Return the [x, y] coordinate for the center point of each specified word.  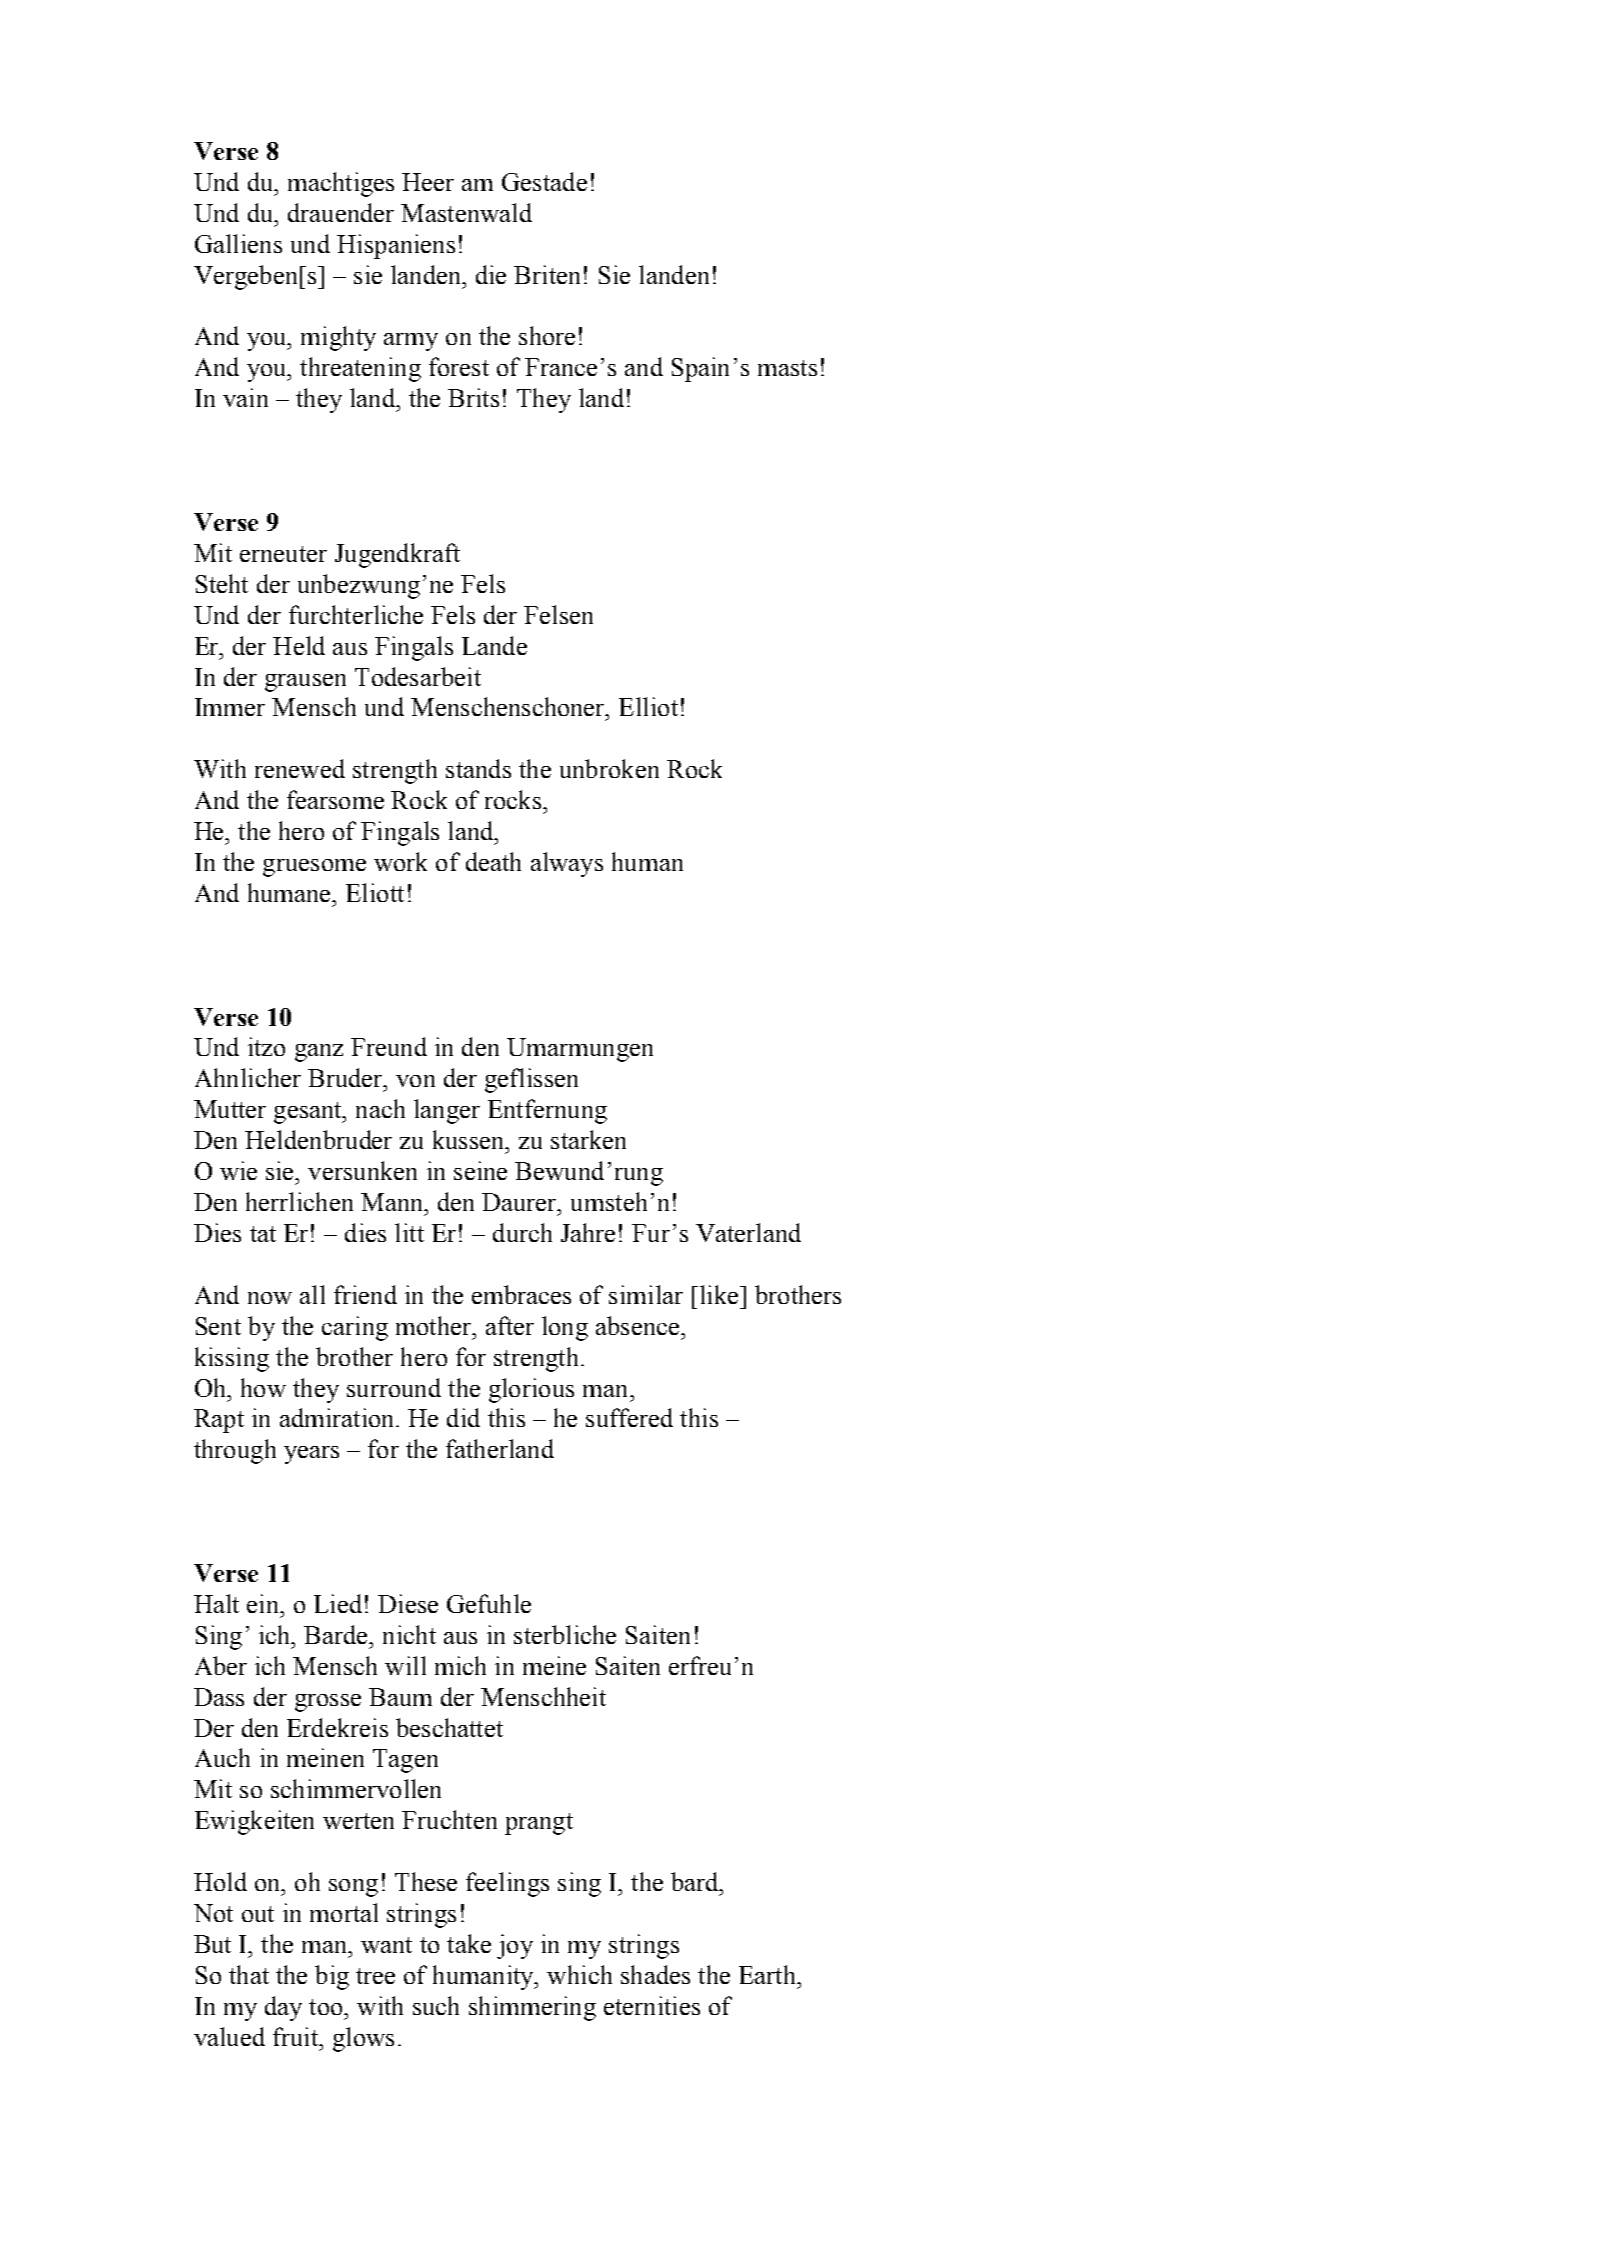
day [283, 2008]
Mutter [230, 1109]
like [719, 1294]
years [311, 1455]
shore [547, 335]
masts [787, 368]
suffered [629, 1417]
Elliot [648, 706]
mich [460, 1665]
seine [480, 1170]
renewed [300, 768]
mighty [338, 338]
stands [478, 768]
